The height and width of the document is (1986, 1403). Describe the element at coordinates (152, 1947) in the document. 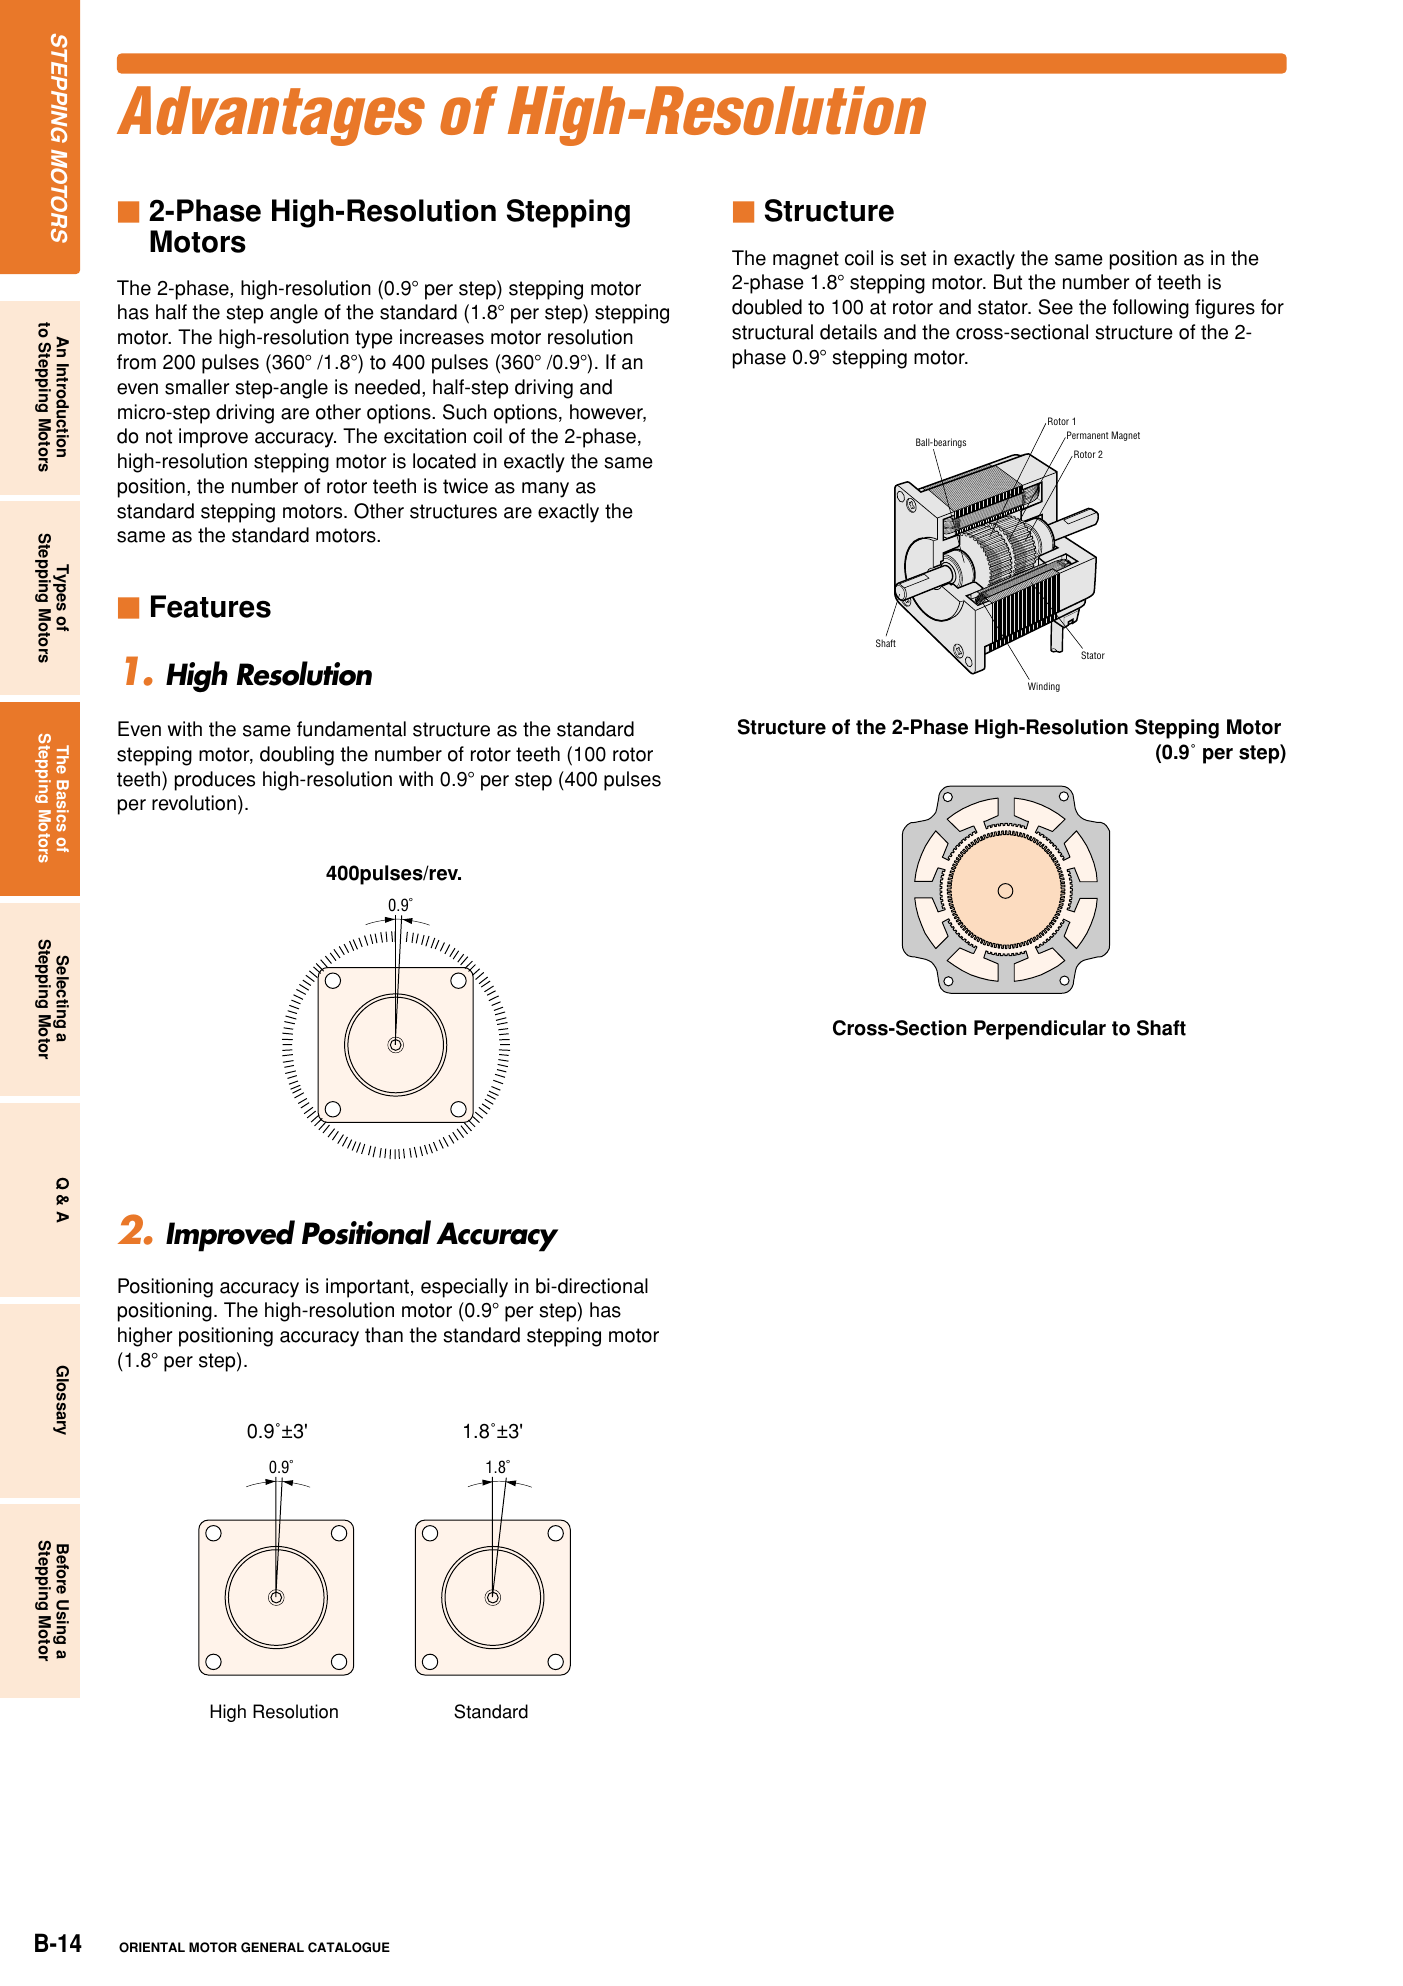

I see `ORIENTAL` at that location.
